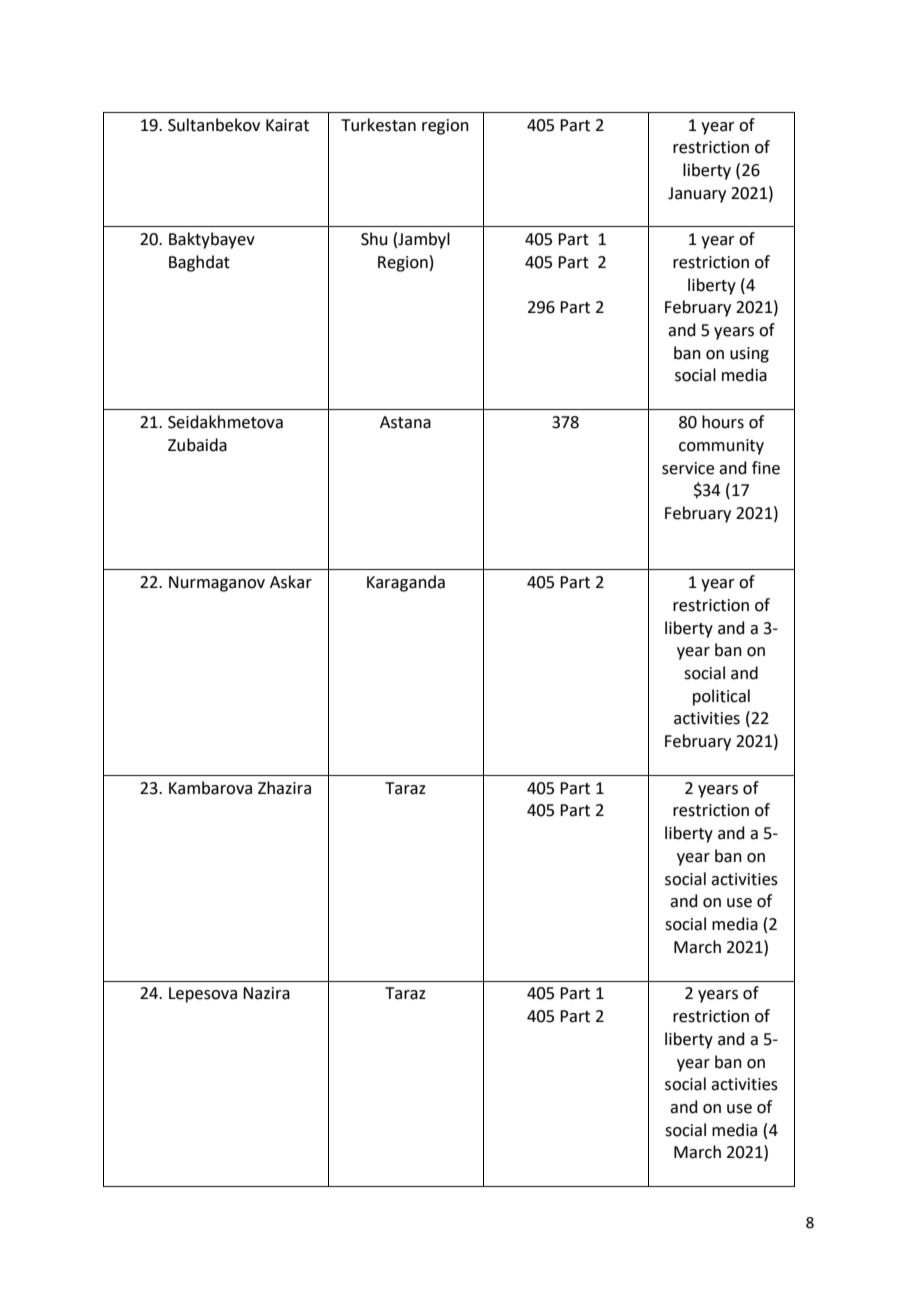 The image size is (924, 1308). I want to click on Turkestan, so click(378, 125).
